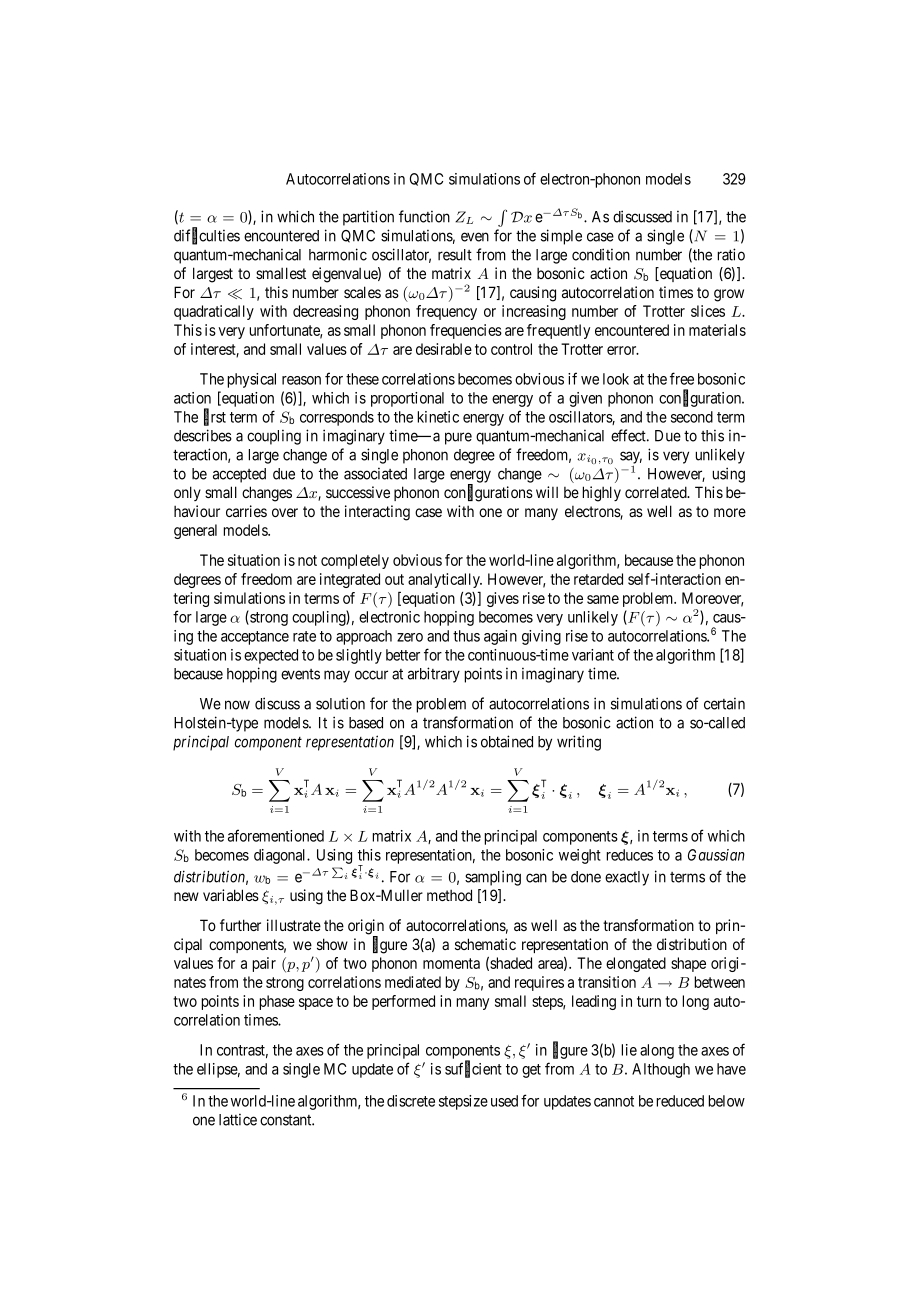 The width and height of the document is (924, 1304). What do you see at coordinates (438, 417) in the document?
I see `kinetic` at bounding box center [438, 417].
